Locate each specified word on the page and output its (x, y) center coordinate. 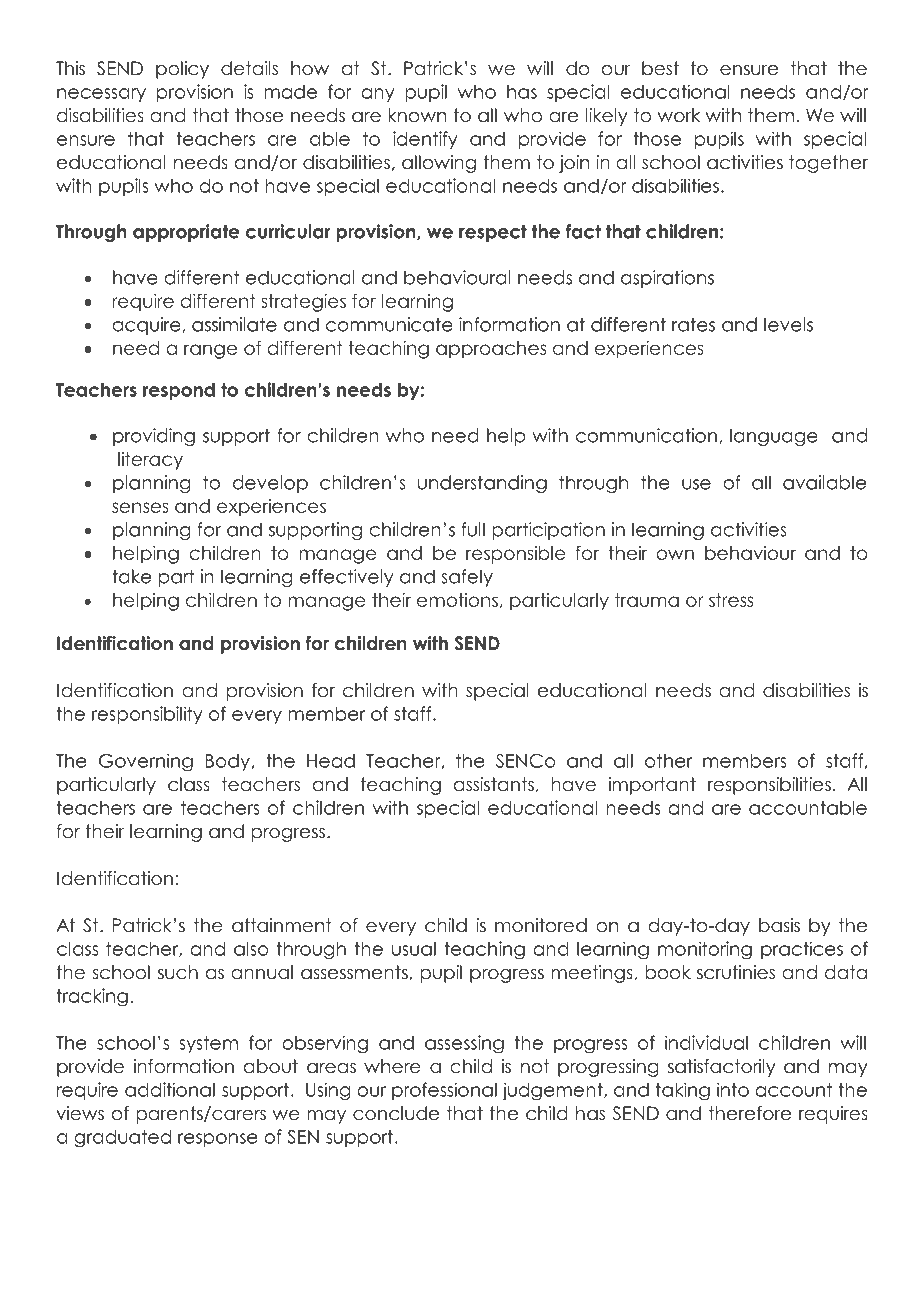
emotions (457, 600)
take (131, 576)
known (417, 115)
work (678, 115)
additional (170, 1089)
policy (182, 70)
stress (731, 600)
